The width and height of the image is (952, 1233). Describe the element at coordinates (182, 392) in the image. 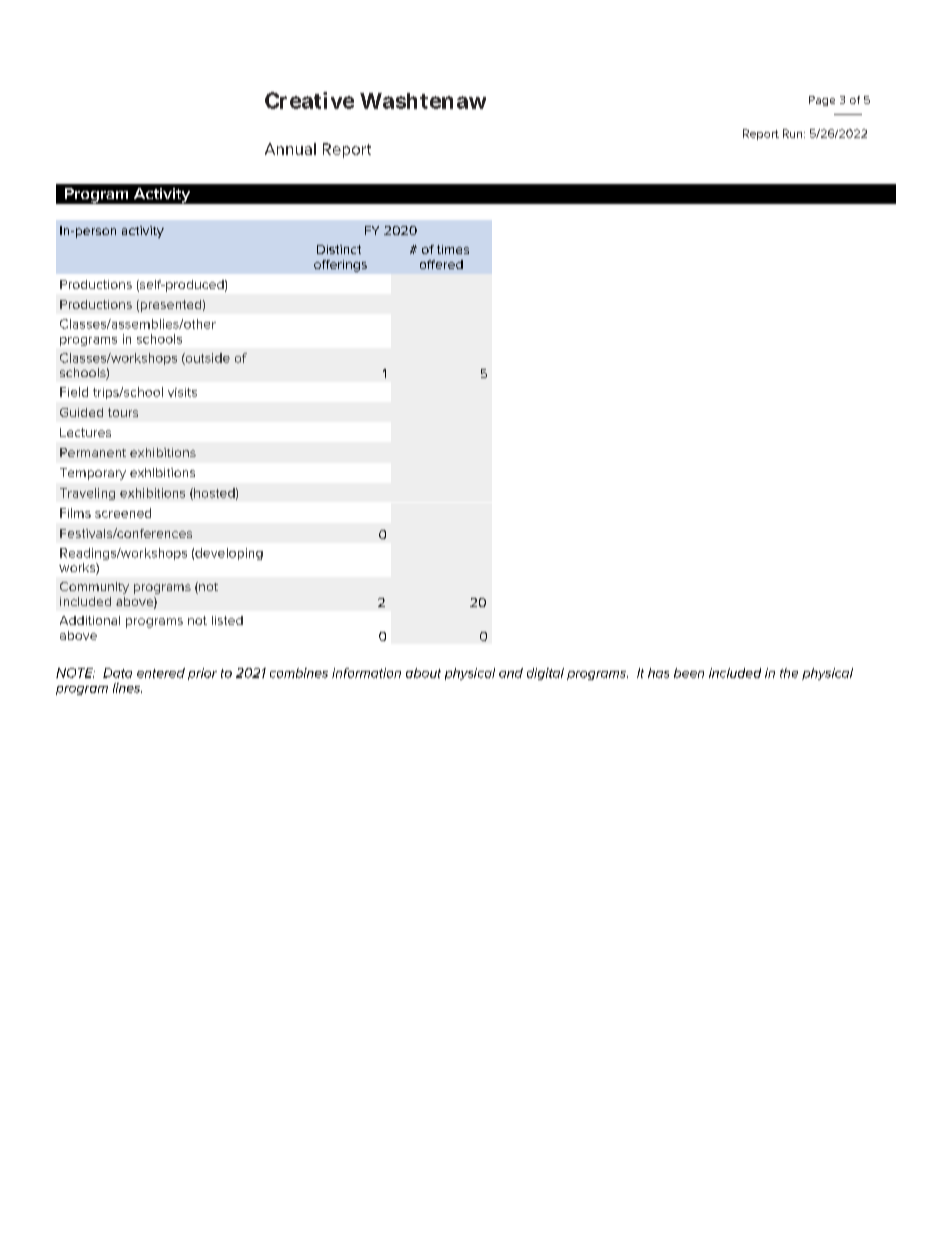

I see `visits` at that location.
